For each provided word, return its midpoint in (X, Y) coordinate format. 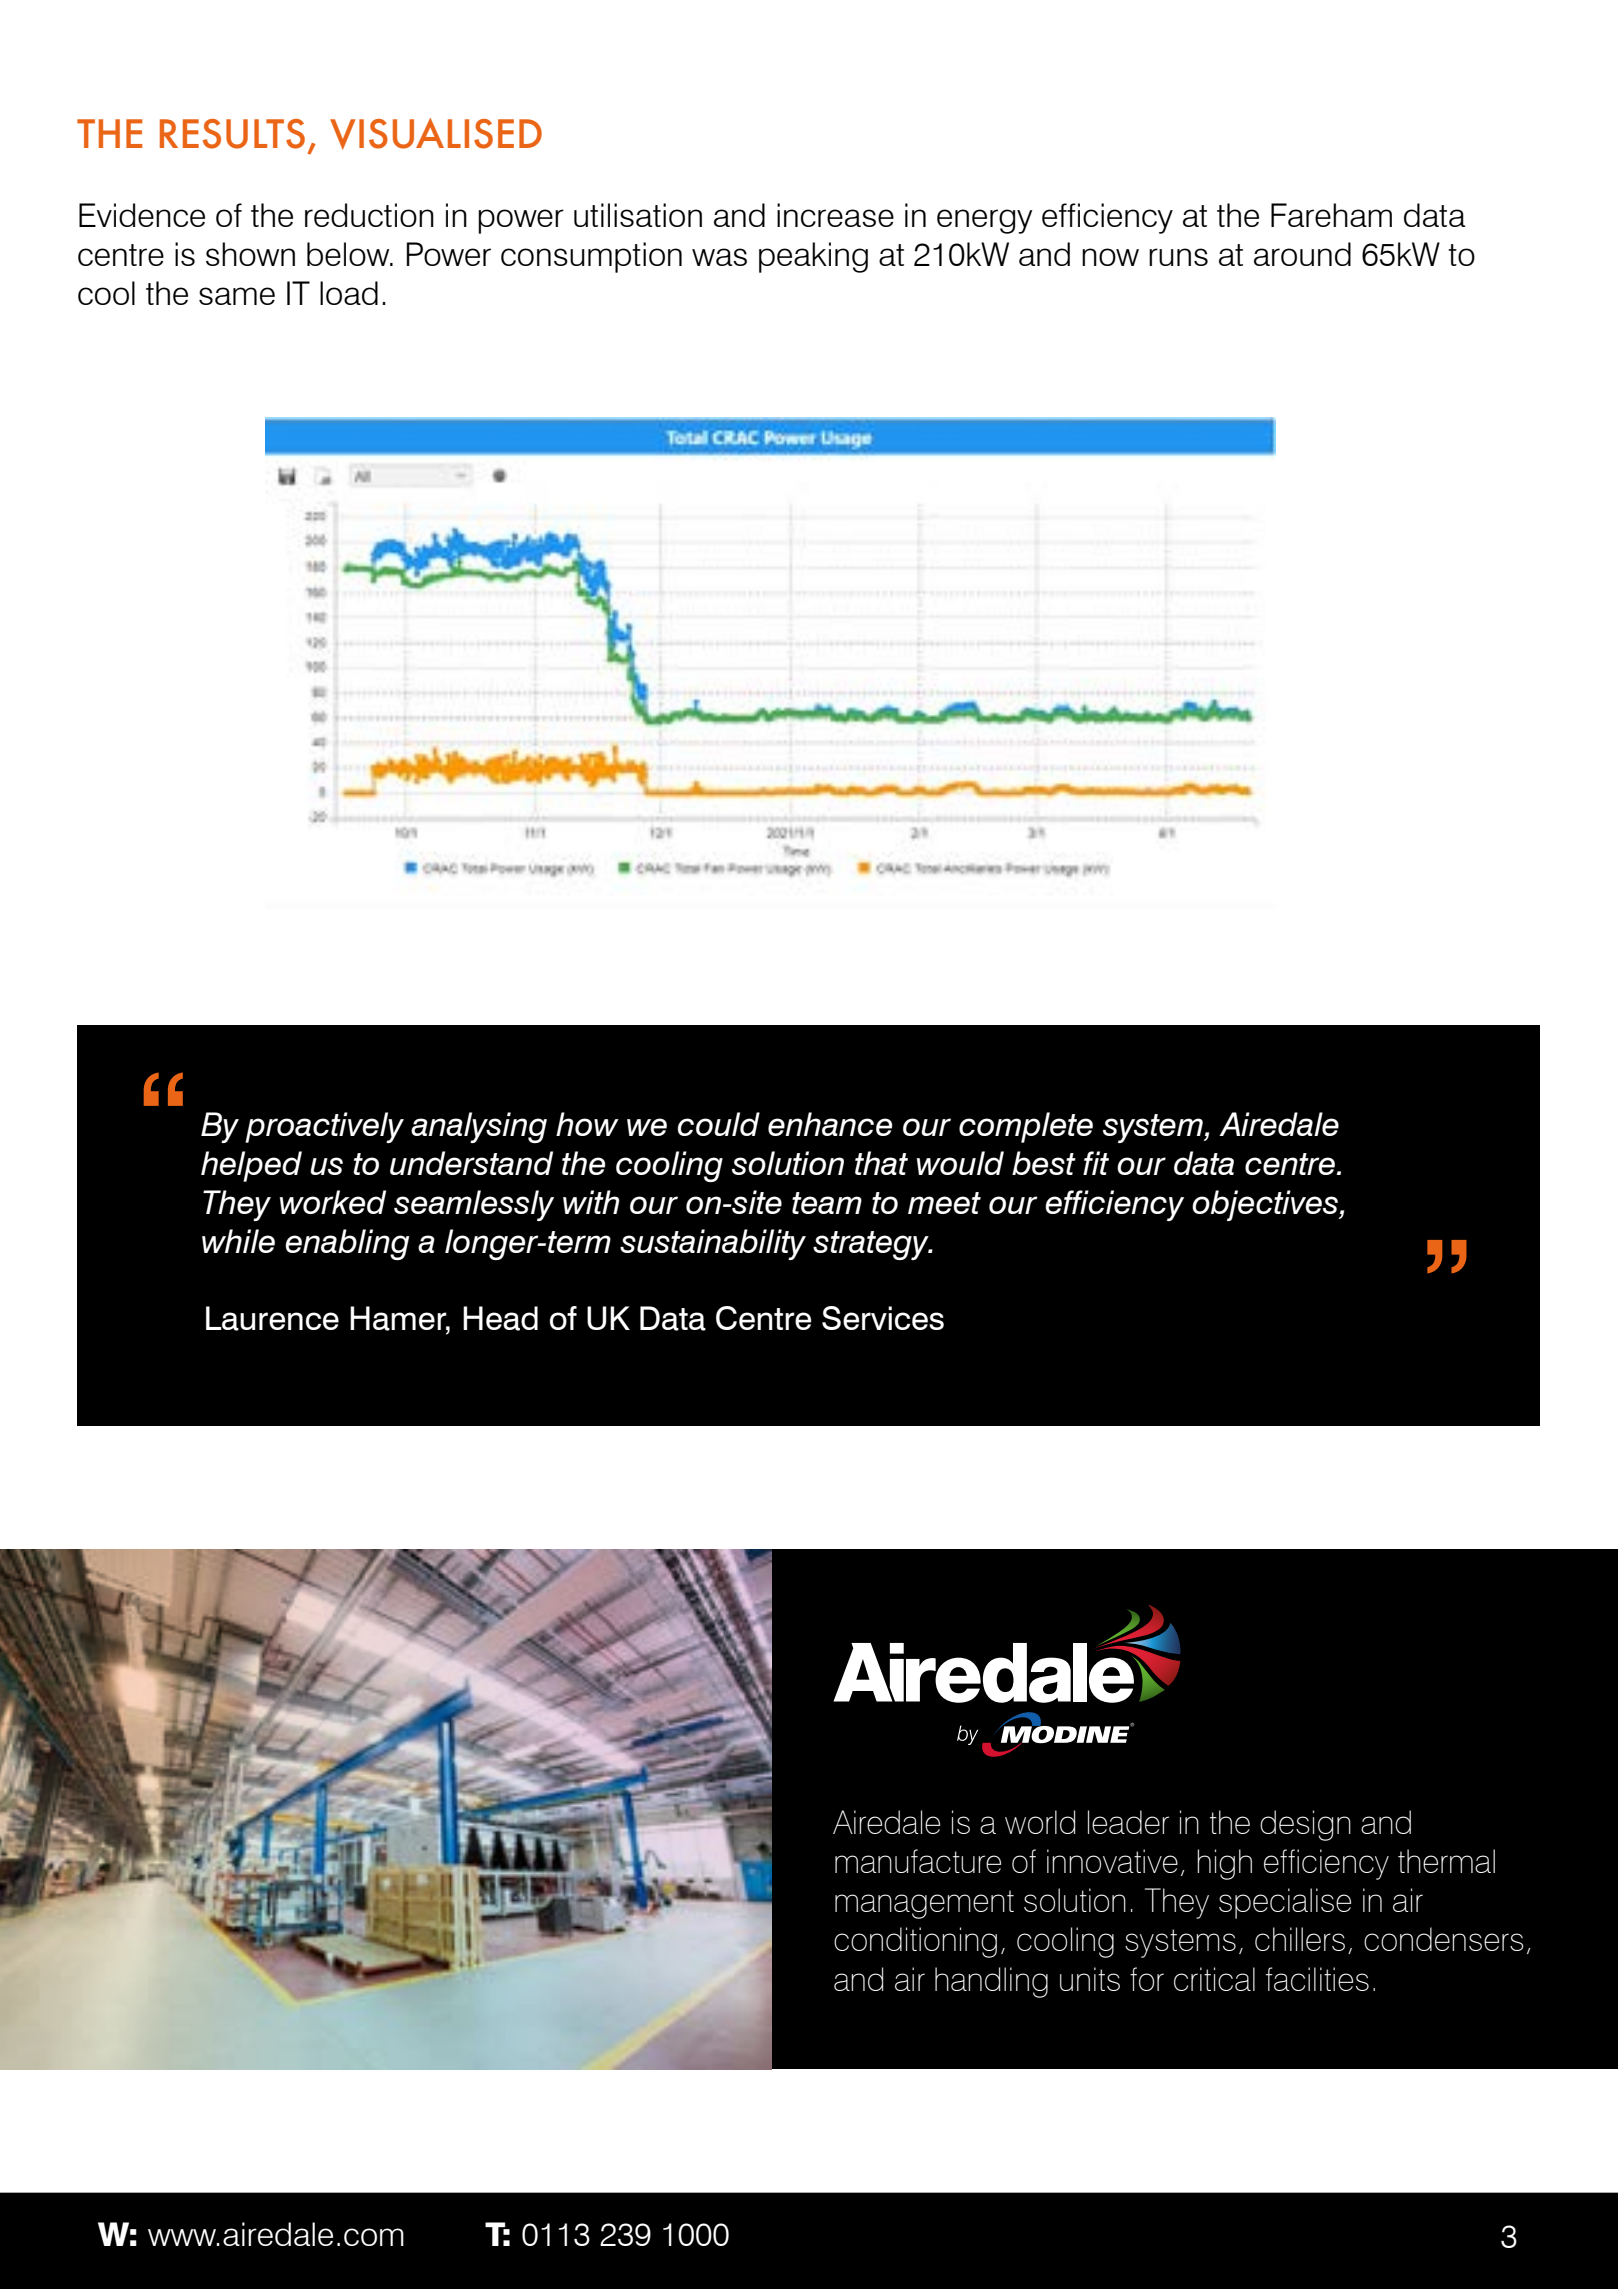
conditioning (915, 1942)
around (1302, 254)
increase (835, 215)
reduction (369, 215)
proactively (324, 1127)
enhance (830, 1124)
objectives (1266, 1205)
